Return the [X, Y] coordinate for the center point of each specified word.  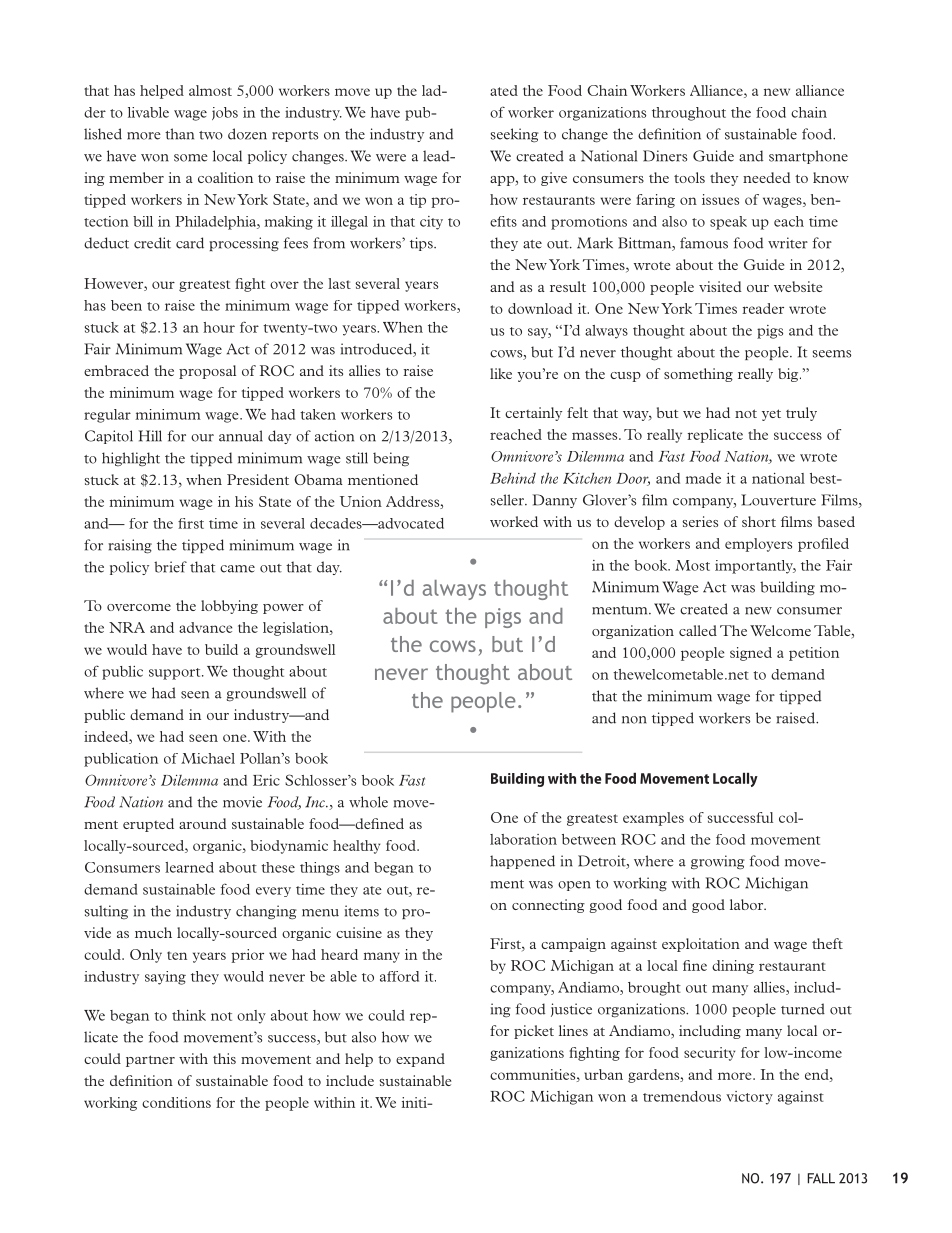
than [179, 134]
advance [205, 627]
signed [751, 654]
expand [420, 1060]
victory [749, 1098]
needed [767, 177]
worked [514, 521]
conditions [176, 1102]
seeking [515, 135]
